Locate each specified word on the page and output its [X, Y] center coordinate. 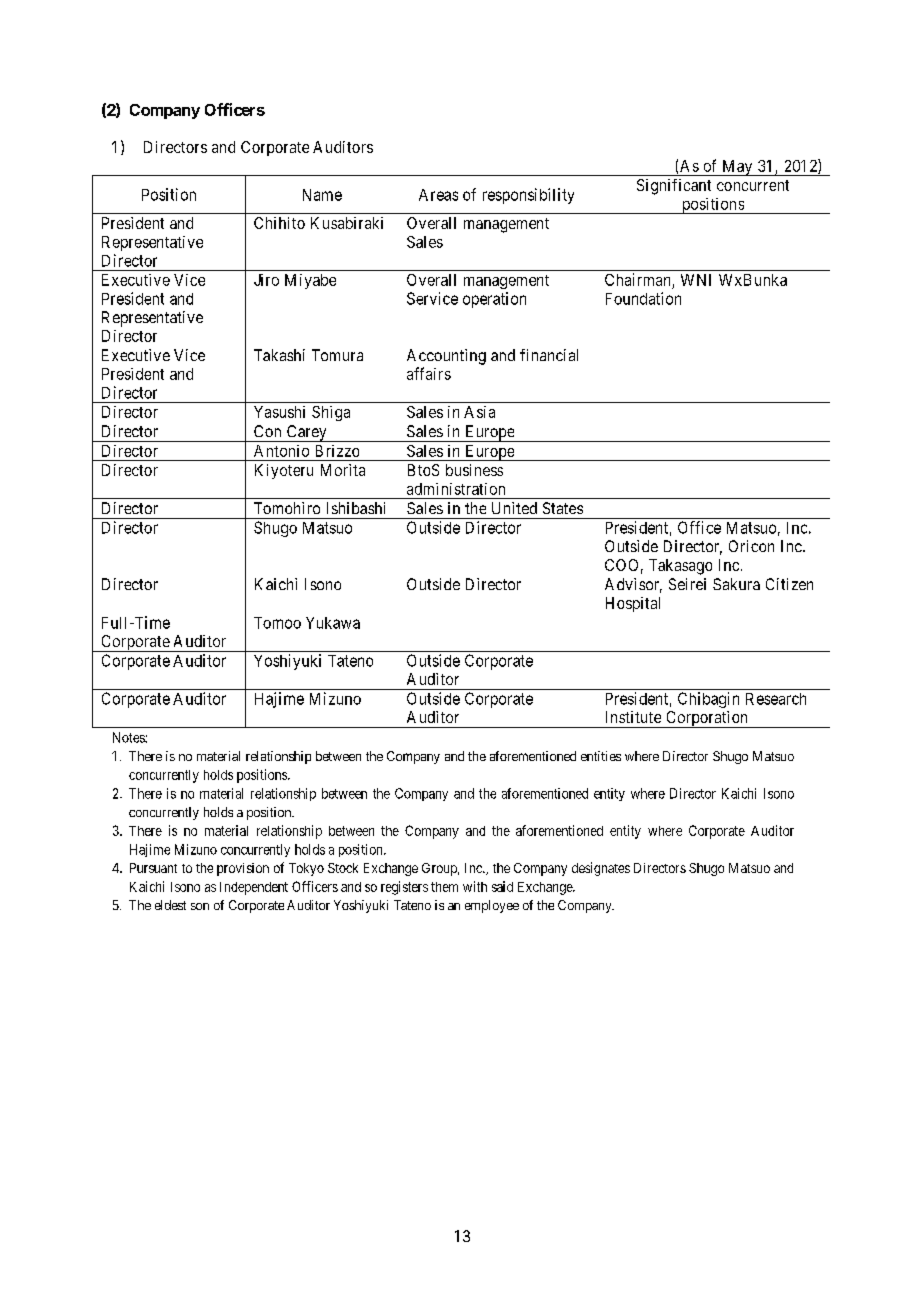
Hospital [633, 604]
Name [322, 195]
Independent [254, 888]
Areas [438, 195]
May [737, 168]
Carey [306, 433]
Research [776, 699]
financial [549, 355]
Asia [479, 412]
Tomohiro [287, 508]
